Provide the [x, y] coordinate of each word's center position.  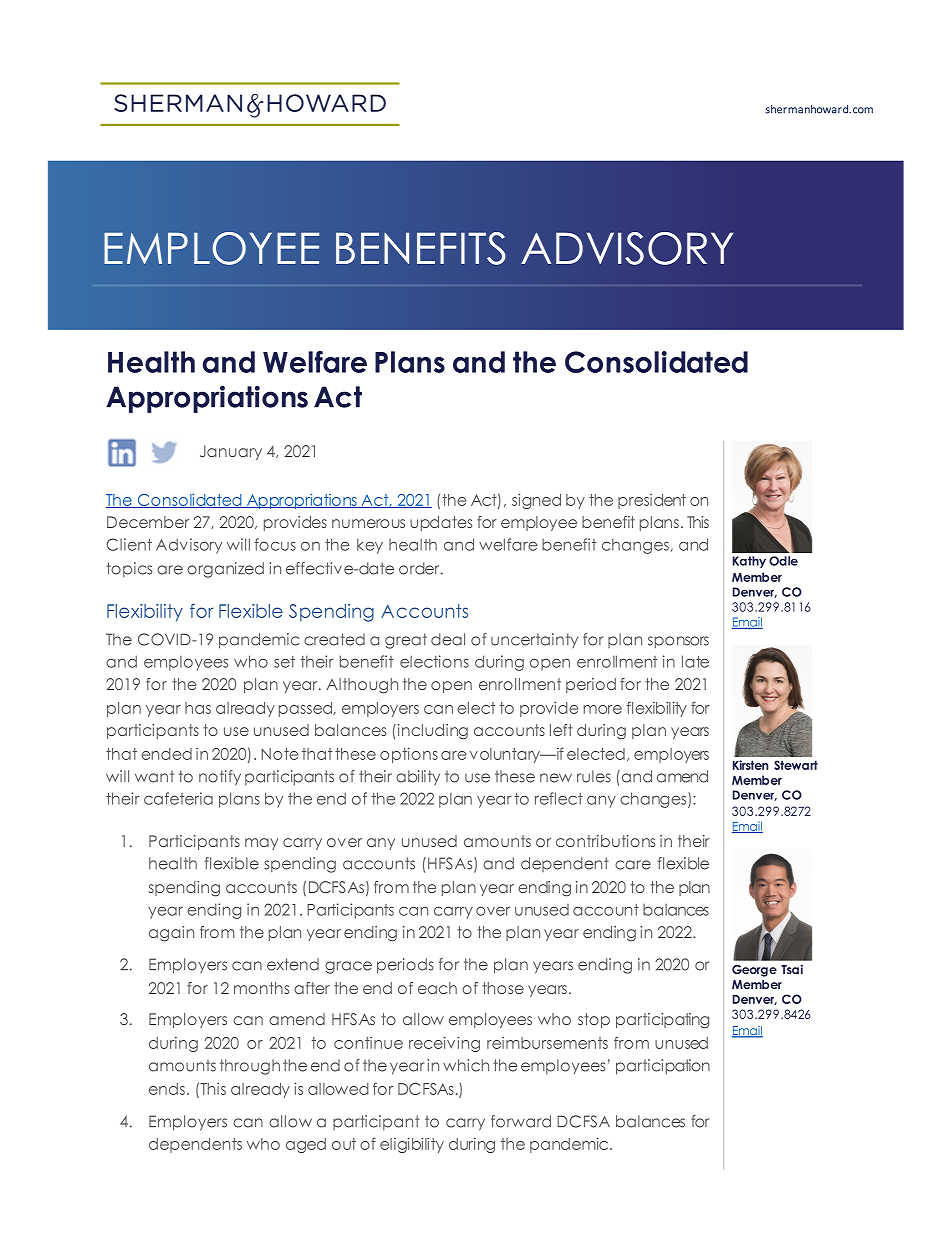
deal [448, 639]
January [231, 452]
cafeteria [178, 798]
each [437, 988]
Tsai [792, 969]
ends [167, 1089]
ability [418, 777]
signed [536, 501]
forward [521, 1121]
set [284, 662]
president [652, 501]
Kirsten [750, 765]
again [171, 934]
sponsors [678, 642]
